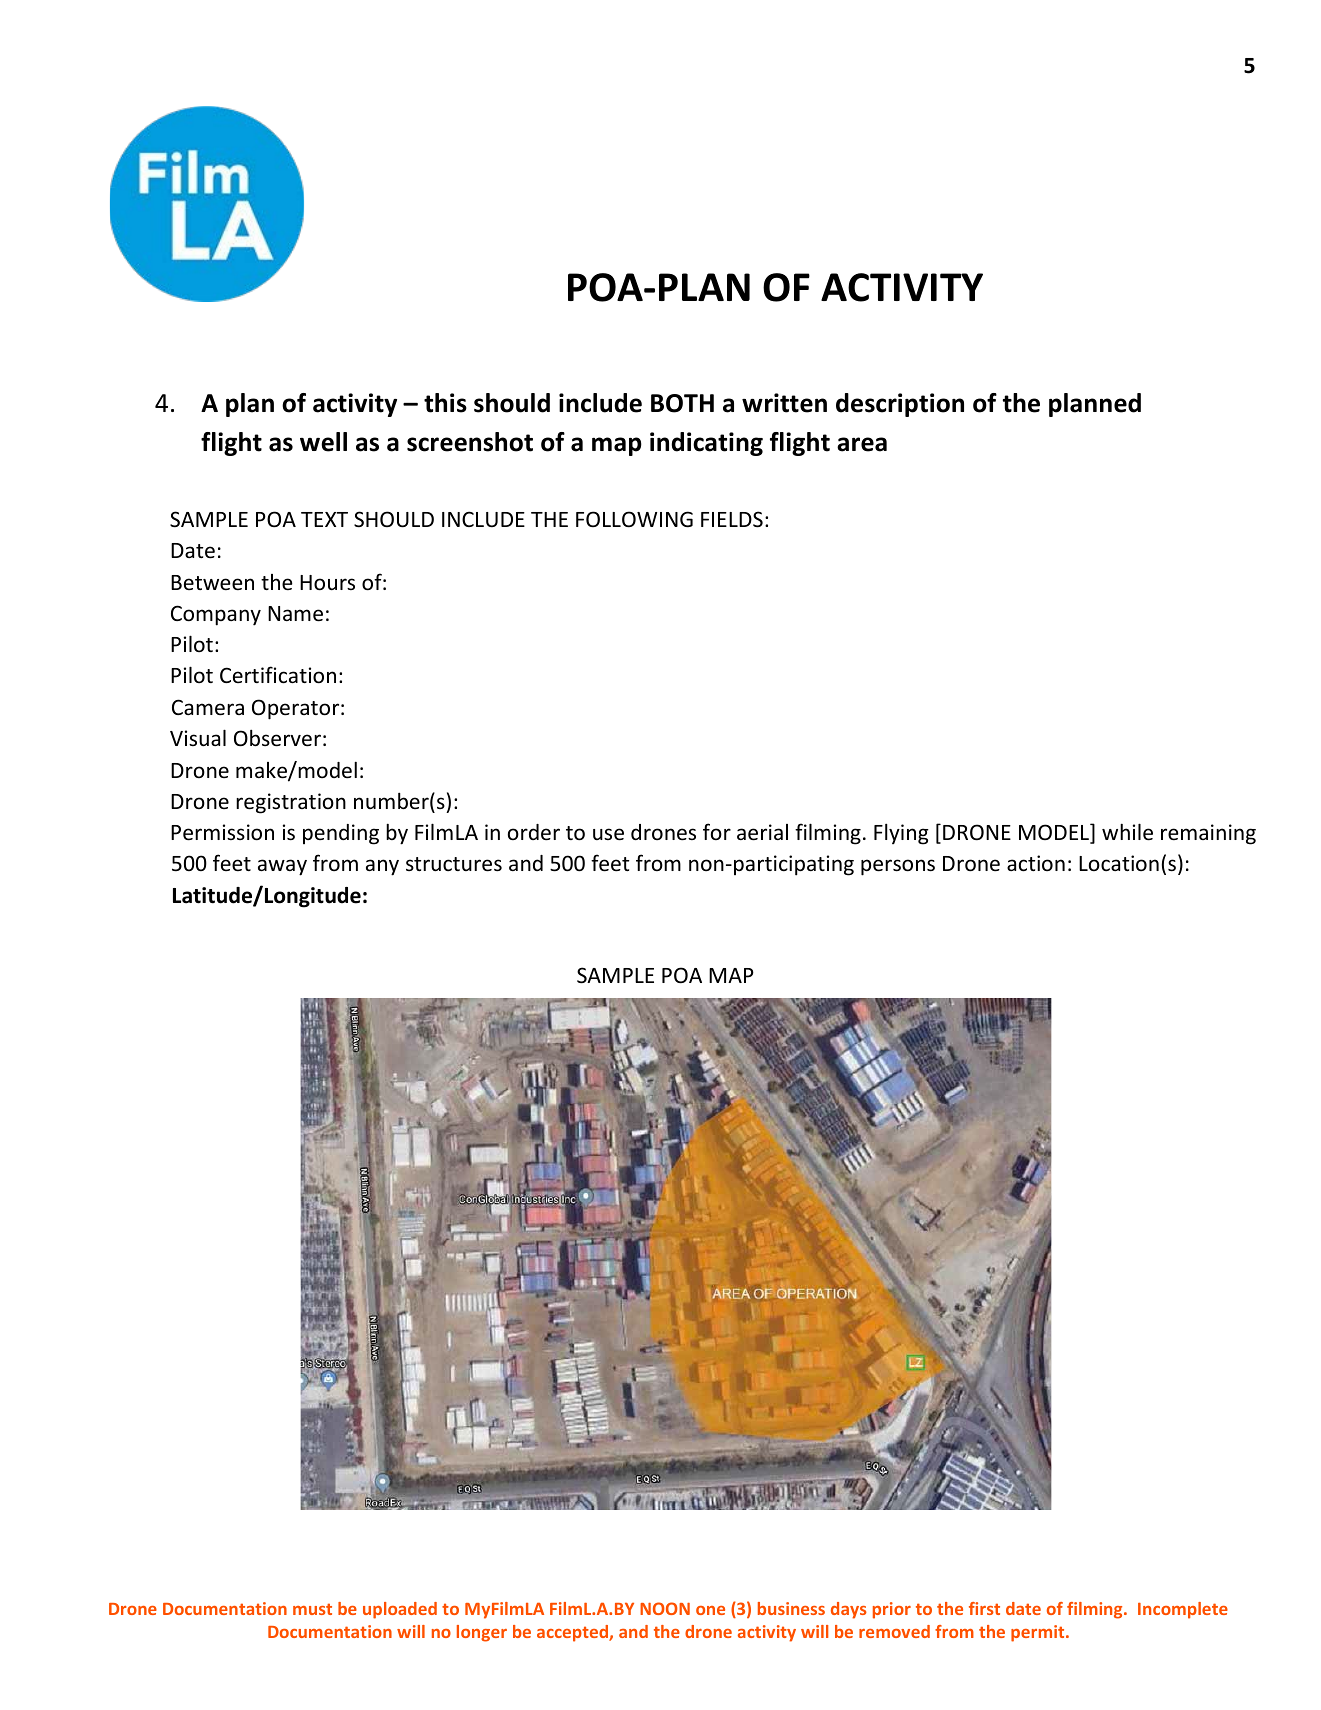  What do you see at coordinates (323, 442) in the image?
I see `well` at bounding box center [323, 442].
